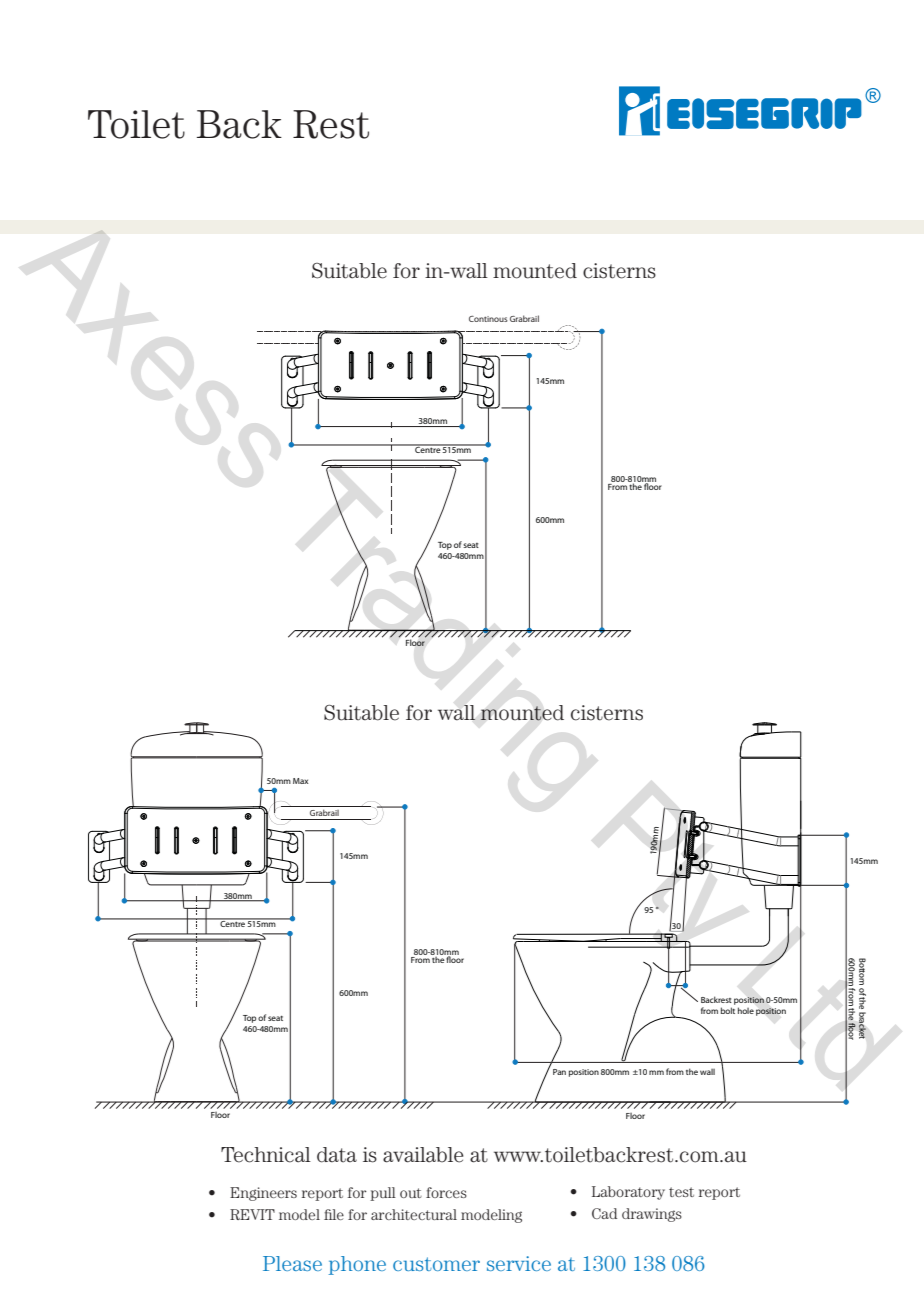 The image size is (924, 1308). What do you see at coordinates (652, 1215) in the screenshot?
I see `drawings` at bounding box center [652, 1215].
